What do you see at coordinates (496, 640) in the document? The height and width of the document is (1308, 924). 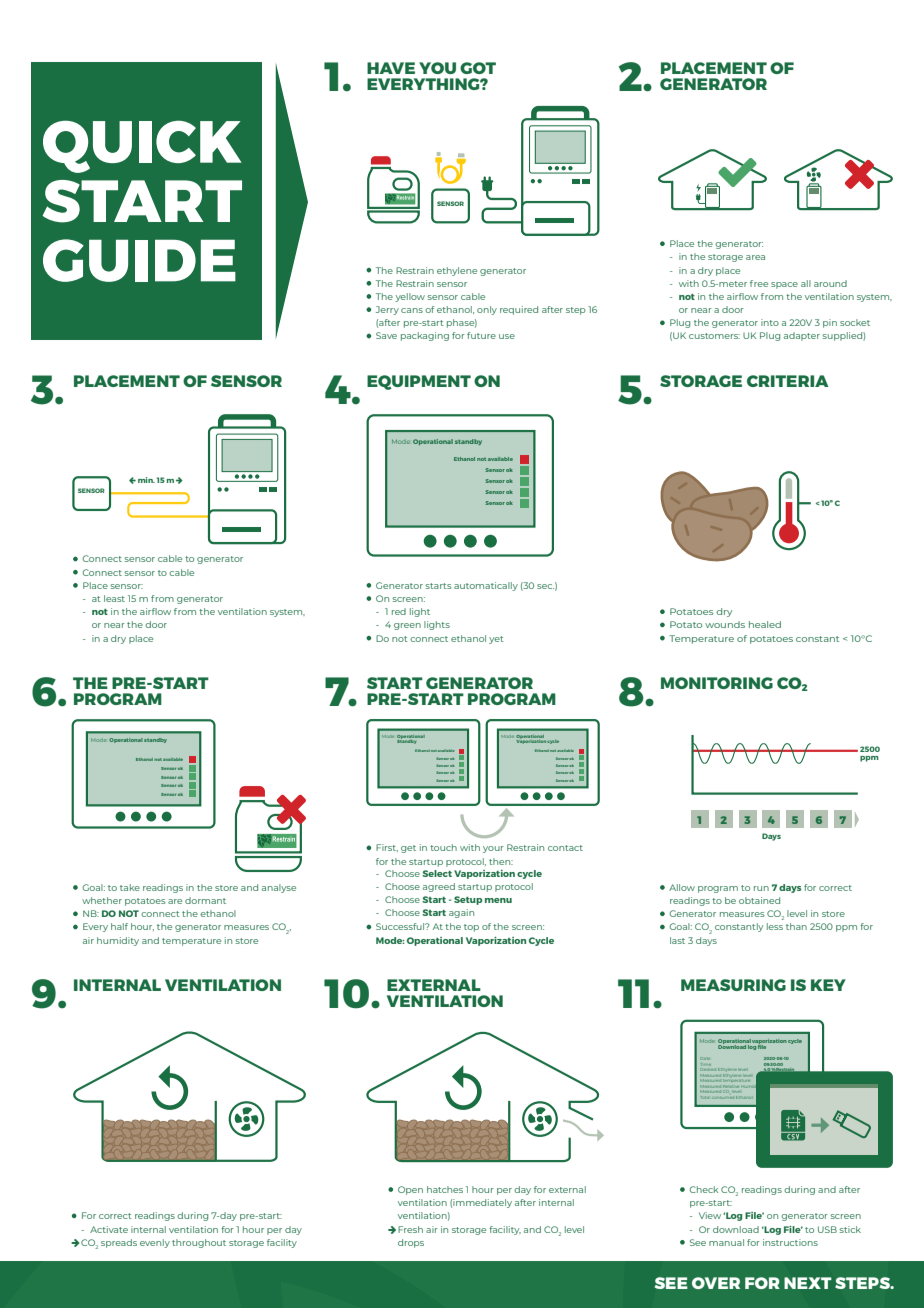 I see `yet` at bounding box center [496, 640].
